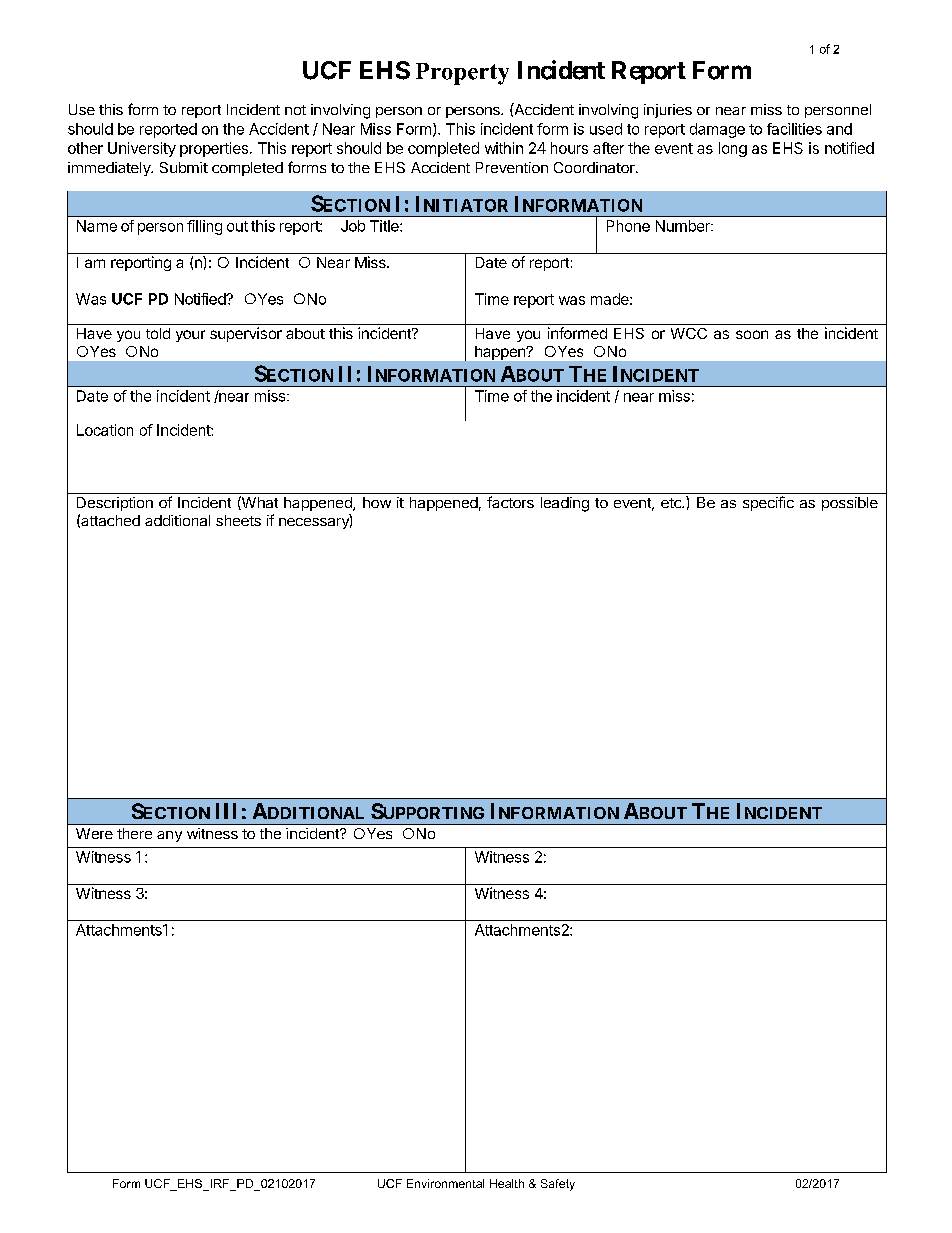 Image resolution: width=952 pixels, height=1233 pixels. Describe the element at coordinates (558, 1185) in the screenshot. I see `Safety` at that location.
